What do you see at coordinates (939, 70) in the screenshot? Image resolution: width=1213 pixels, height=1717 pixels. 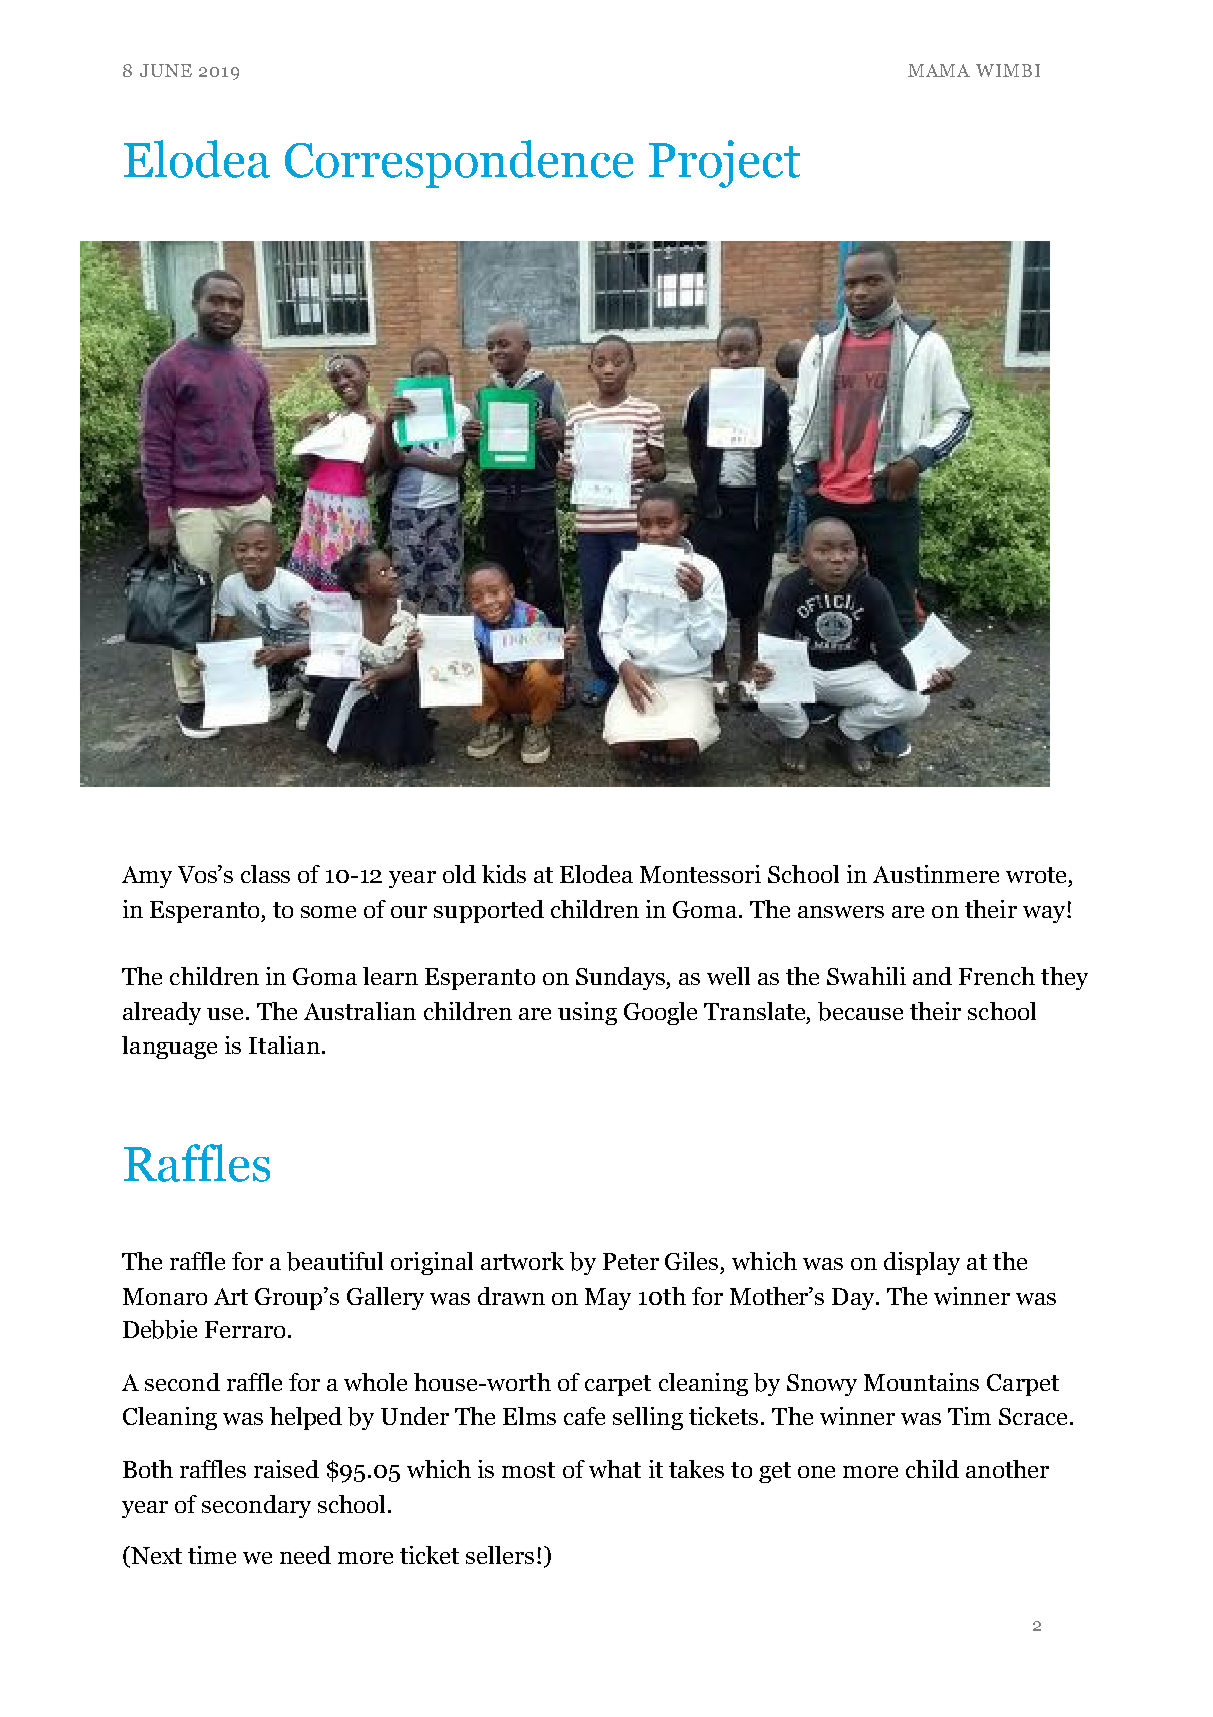 I see `MAMA` at bounding box center [939, 70].
